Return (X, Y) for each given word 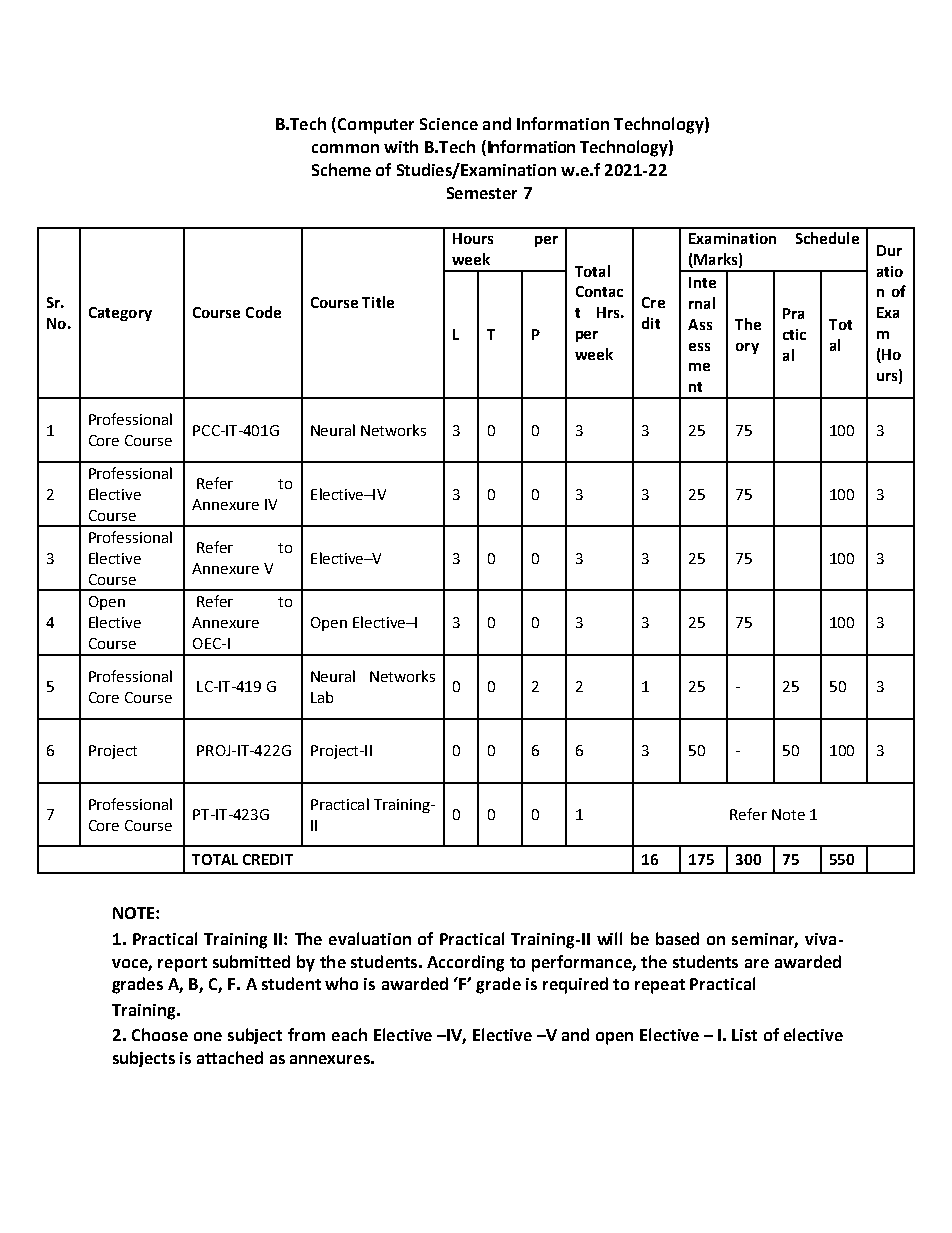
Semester (482, 193)
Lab (322, 697)
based (677, 938)
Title (378, 302)
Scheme (341, 169)
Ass (700, 324)
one (208, 1036)
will (609, 938)
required (575, 985)
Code (263, 312)
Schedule (827, 238)
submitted (251, 961)
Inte (702, 282)
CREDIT (268, 859)
